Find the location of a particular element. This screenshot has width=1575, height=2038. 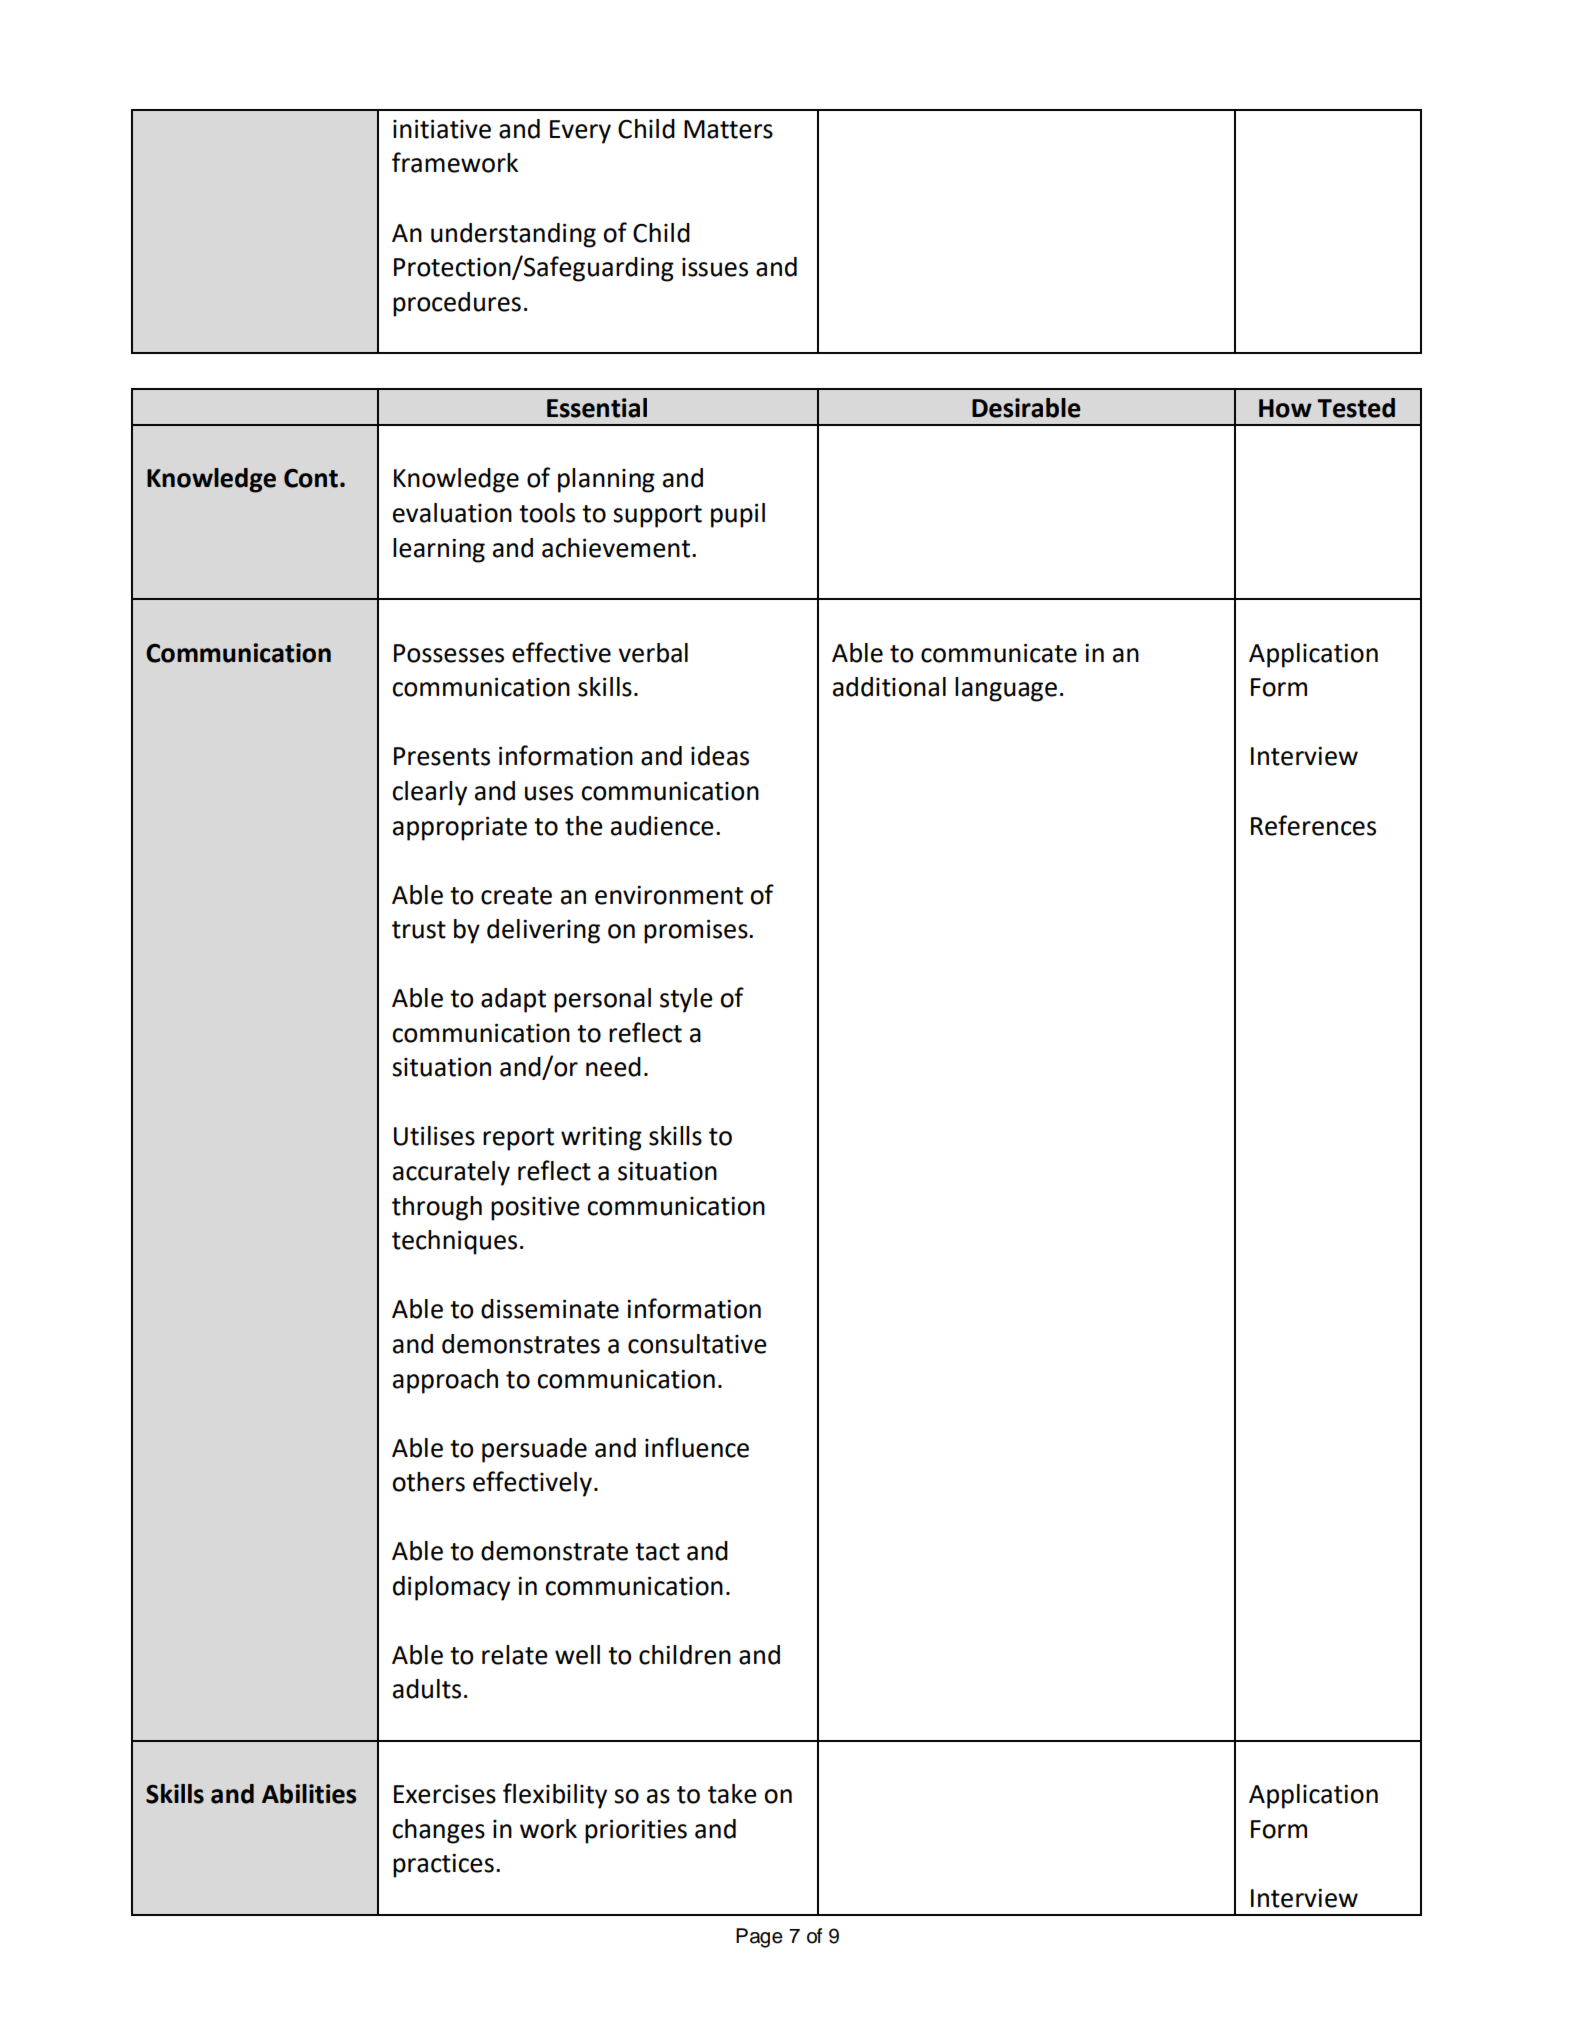

consultative is located at coordinates (697, 1344).
